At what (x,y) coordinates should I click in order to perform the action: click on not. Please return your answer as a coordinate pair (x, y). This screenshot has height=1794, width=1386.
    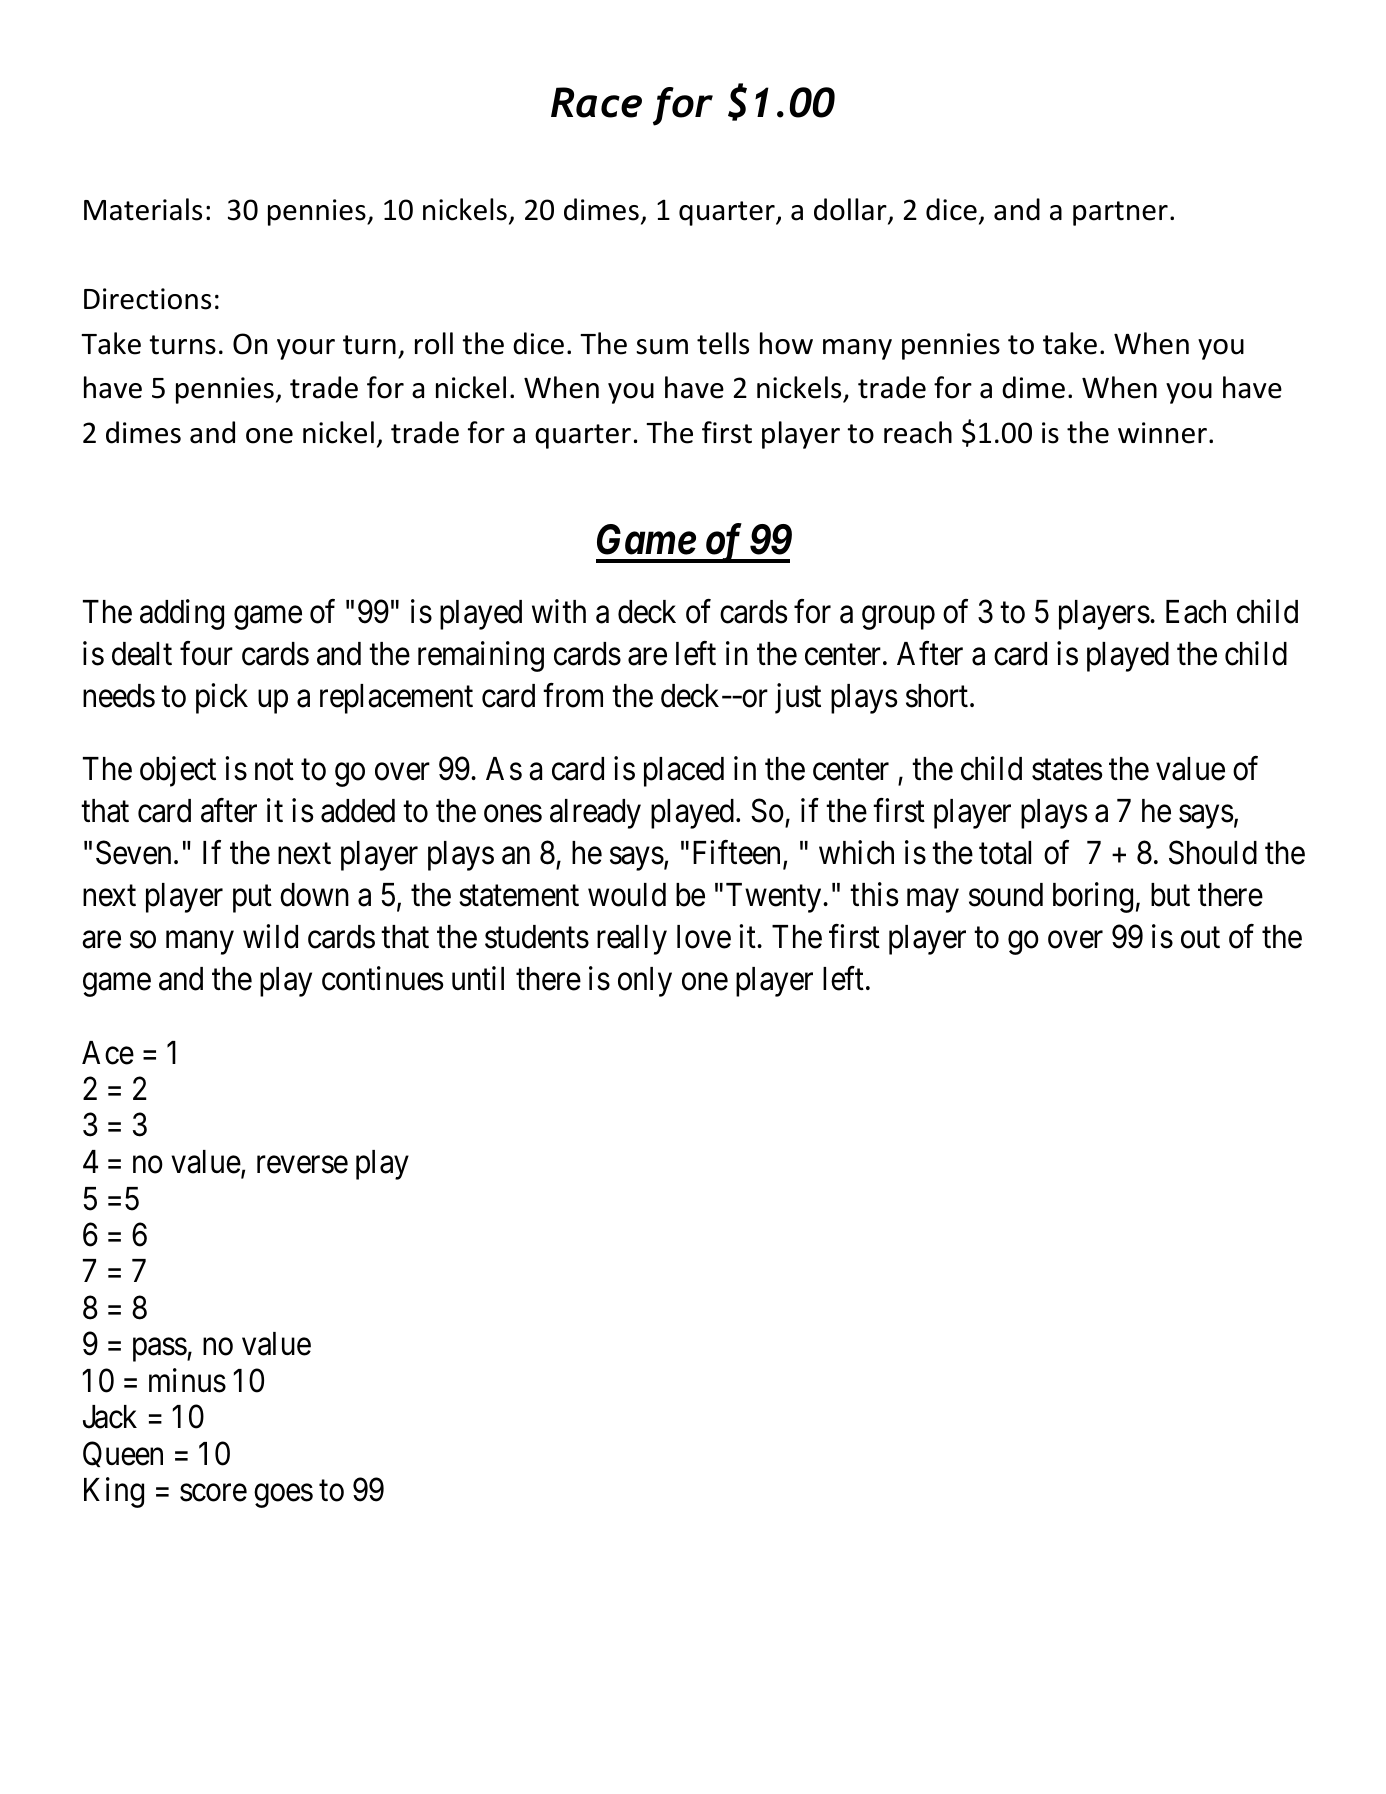
    Looking at the image, I should click on (274, 770).
